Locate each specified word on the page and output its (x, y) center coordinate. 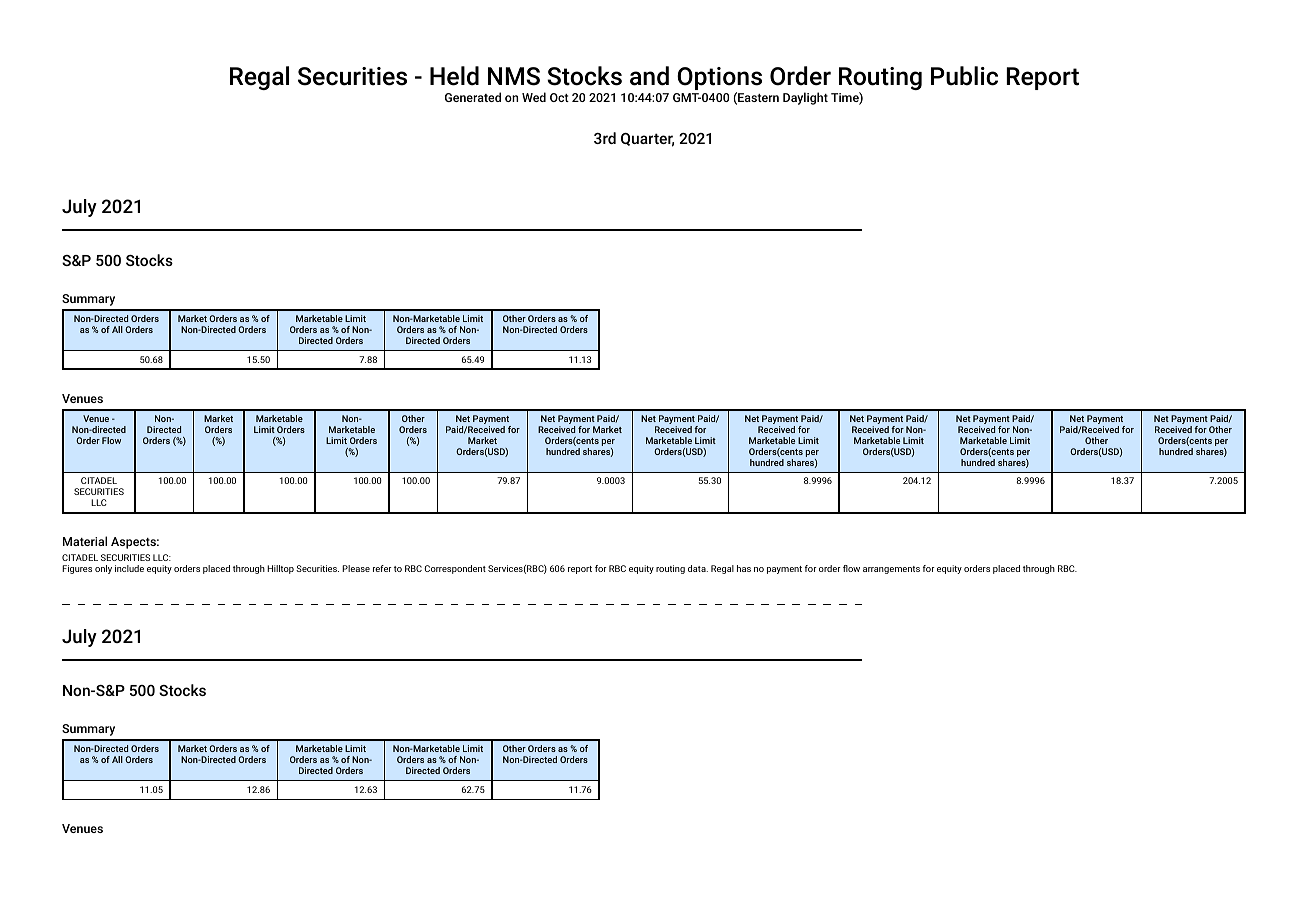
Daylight (805, 98)
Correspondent (455, 569)
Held (454, 76)
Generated (473, 97)
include (129, 568)
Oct (559, 97)
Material (85, 541)
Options (719, 80)
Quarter (647, 140)
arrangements (891, 570)
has (744, 568)
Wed (534, 97)
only (103, 569)
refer (382, 568)
